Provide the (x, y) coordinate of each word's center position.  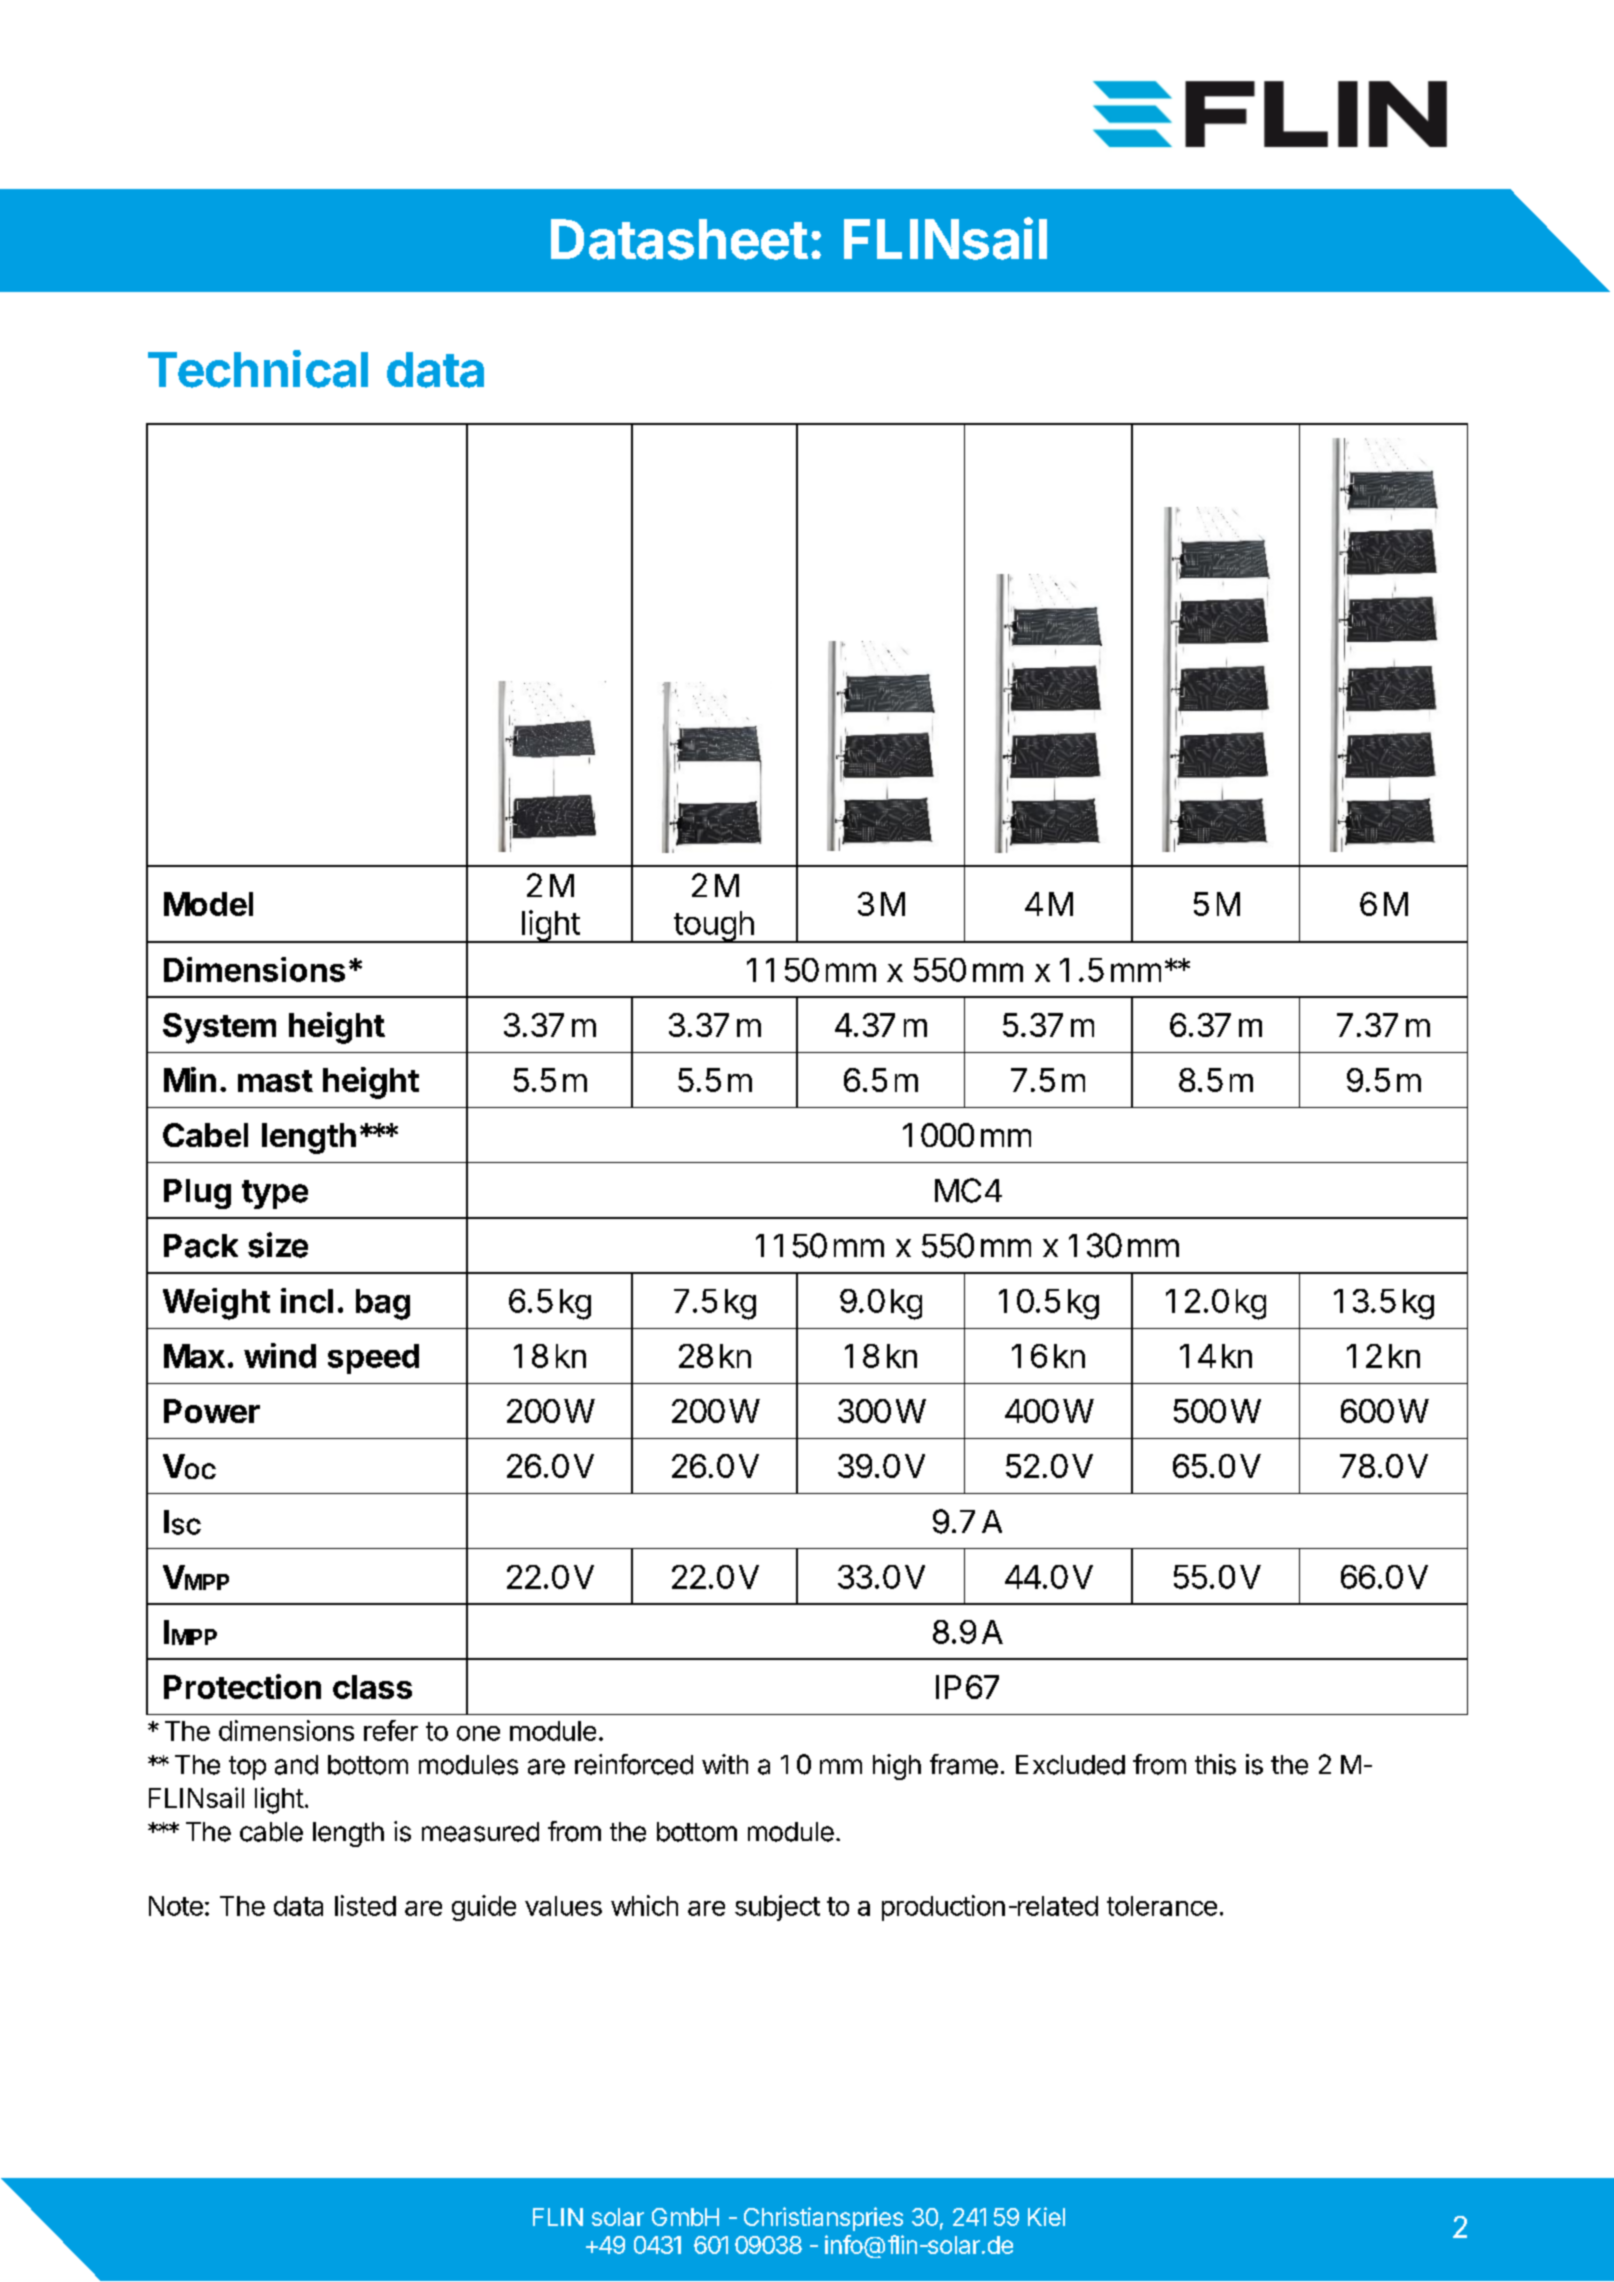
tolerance (1162, 1906)
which (644, 1905)
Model (208, 904)
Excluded (1070, 1765)
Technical (258, 369)
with (725, 1764)
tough (713, 927)
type (275, 1194)
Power (212, 1411)
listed (365, 1905)
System (219, 1028)
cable (271, 1832)
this (1215, 1764)
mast (275, 1081)
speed (373, 1359)
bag (383, 1304)
